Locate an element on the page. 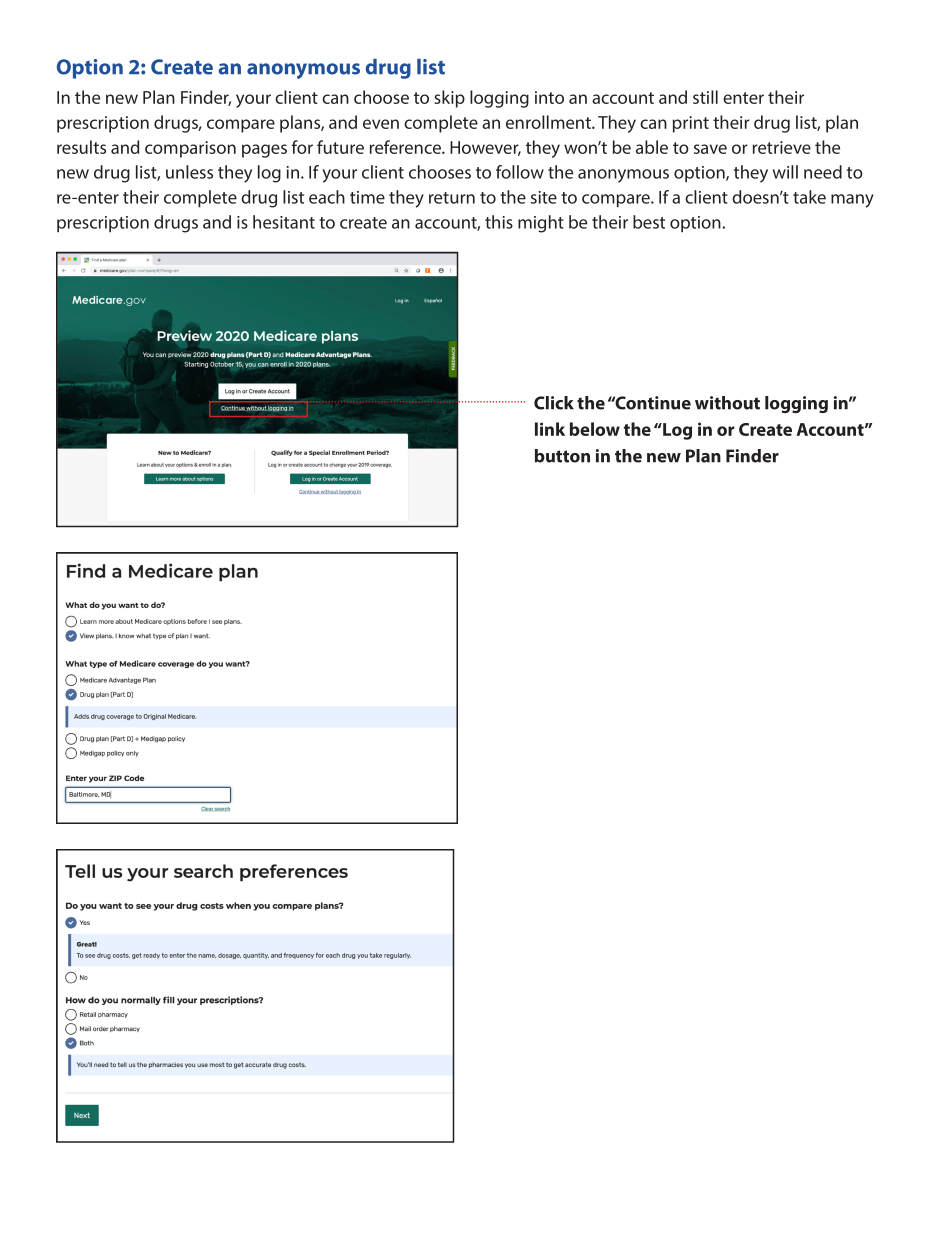 The width and height of the image is (952, 1233). hesitant is located at coordinates (284, 222).
